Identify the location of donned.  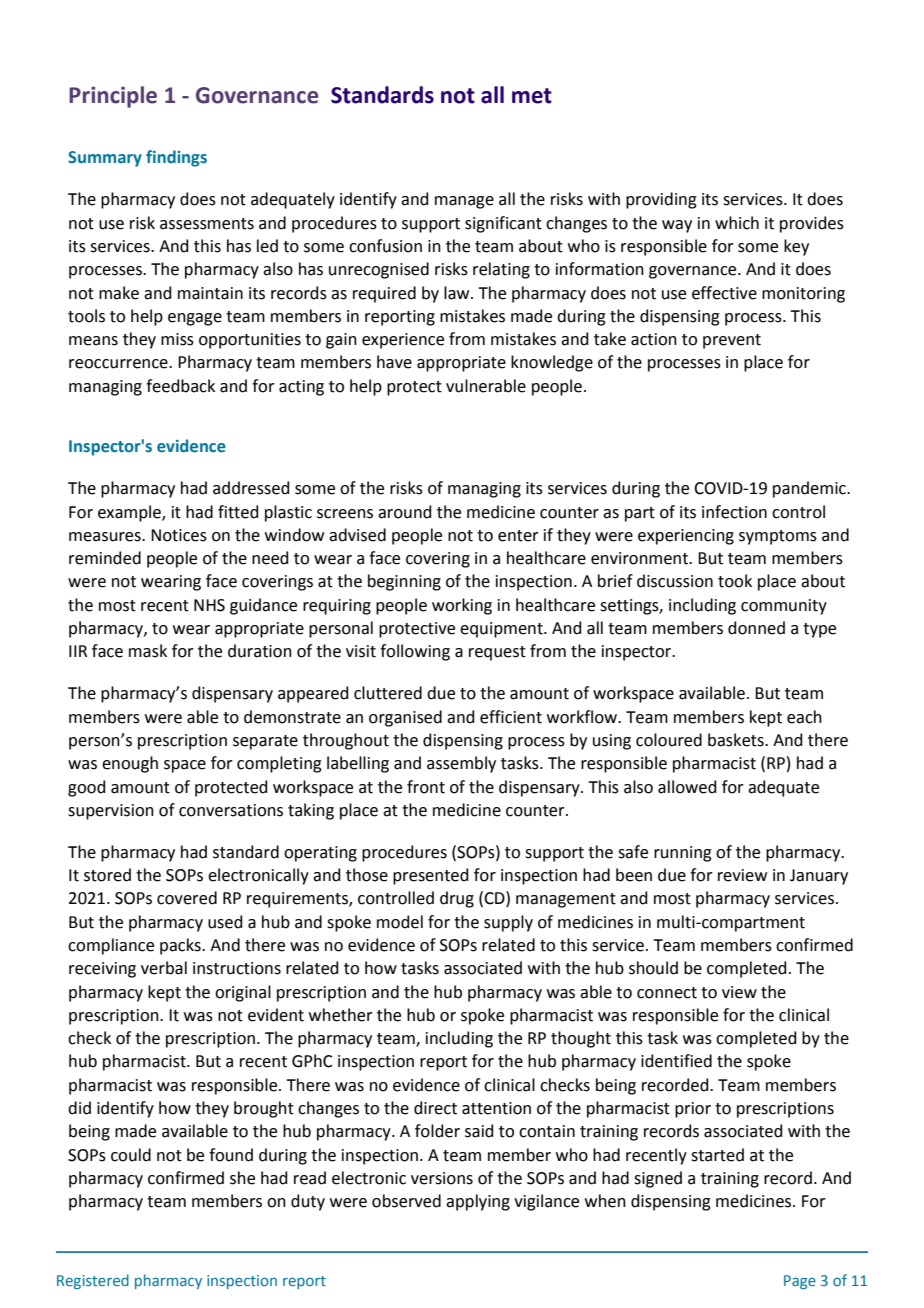
(756, 628).
